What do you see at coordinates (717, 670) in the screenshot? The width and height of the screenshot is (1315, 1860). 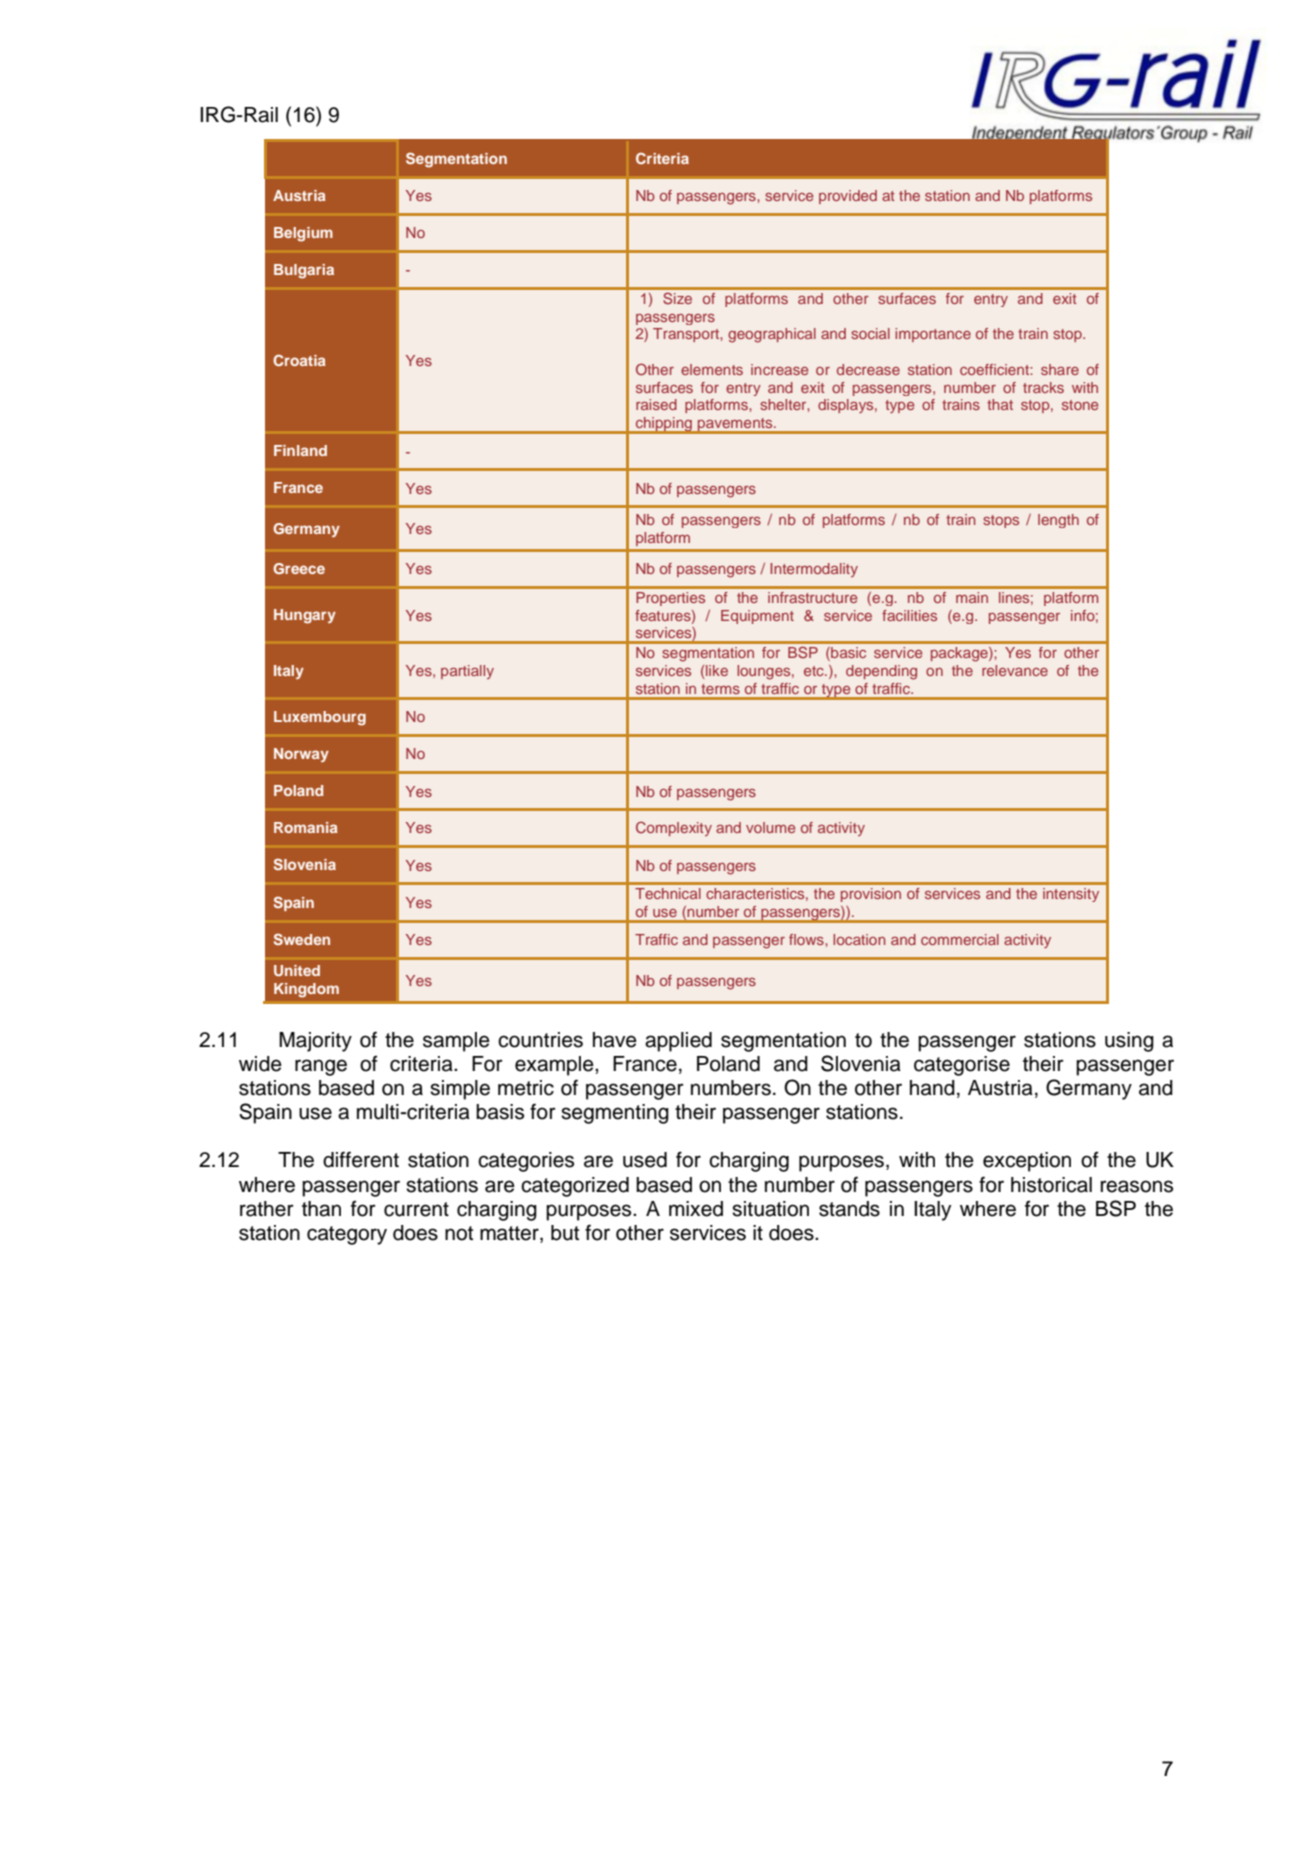 I see `like` at bounding box center [717, 670].
